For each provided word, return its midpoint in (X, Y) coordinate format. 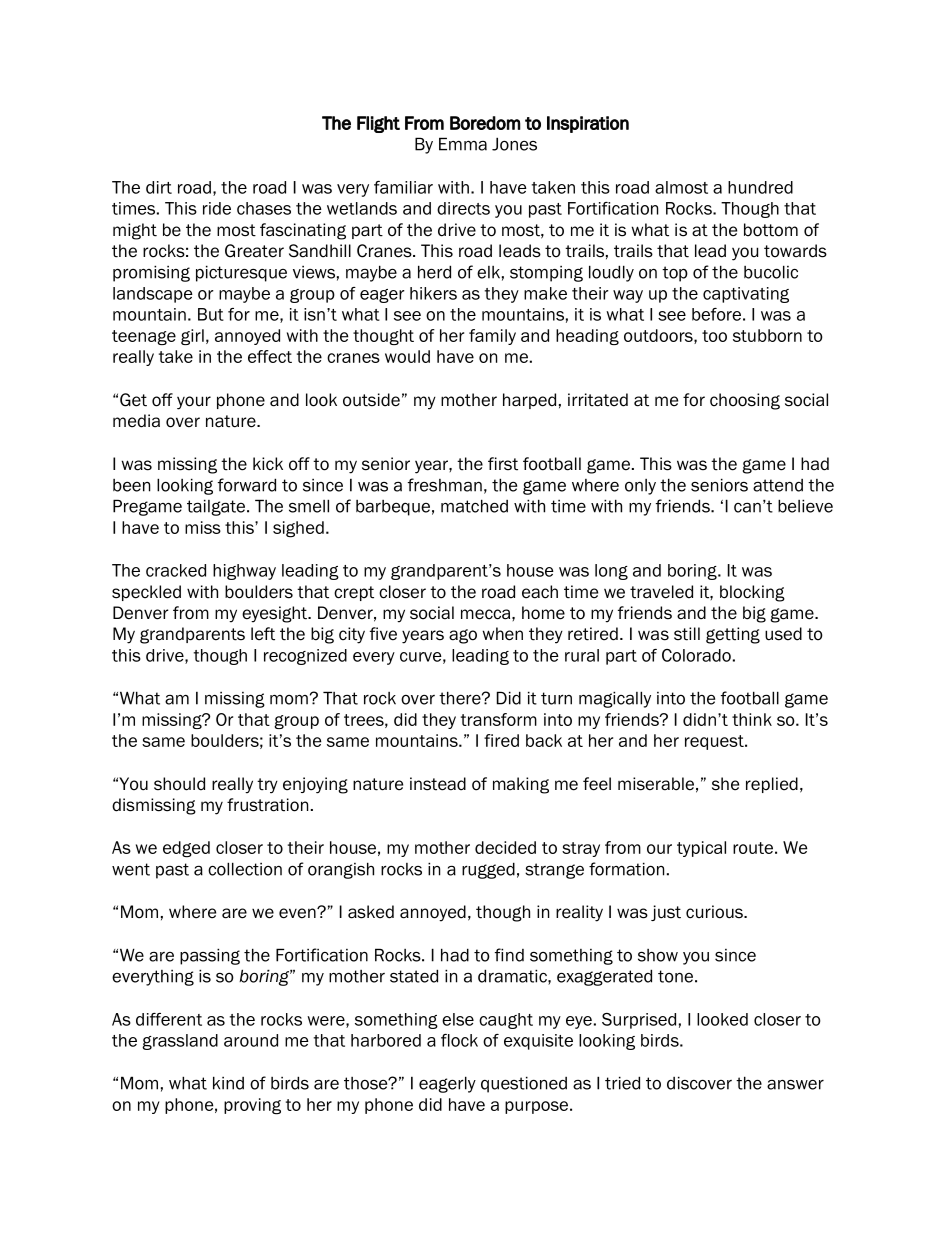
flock (459, 1040)
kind (228, 1083)
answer (795, 1085)
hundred (760, 187)
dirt (159, 187)
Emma (463, 144)
